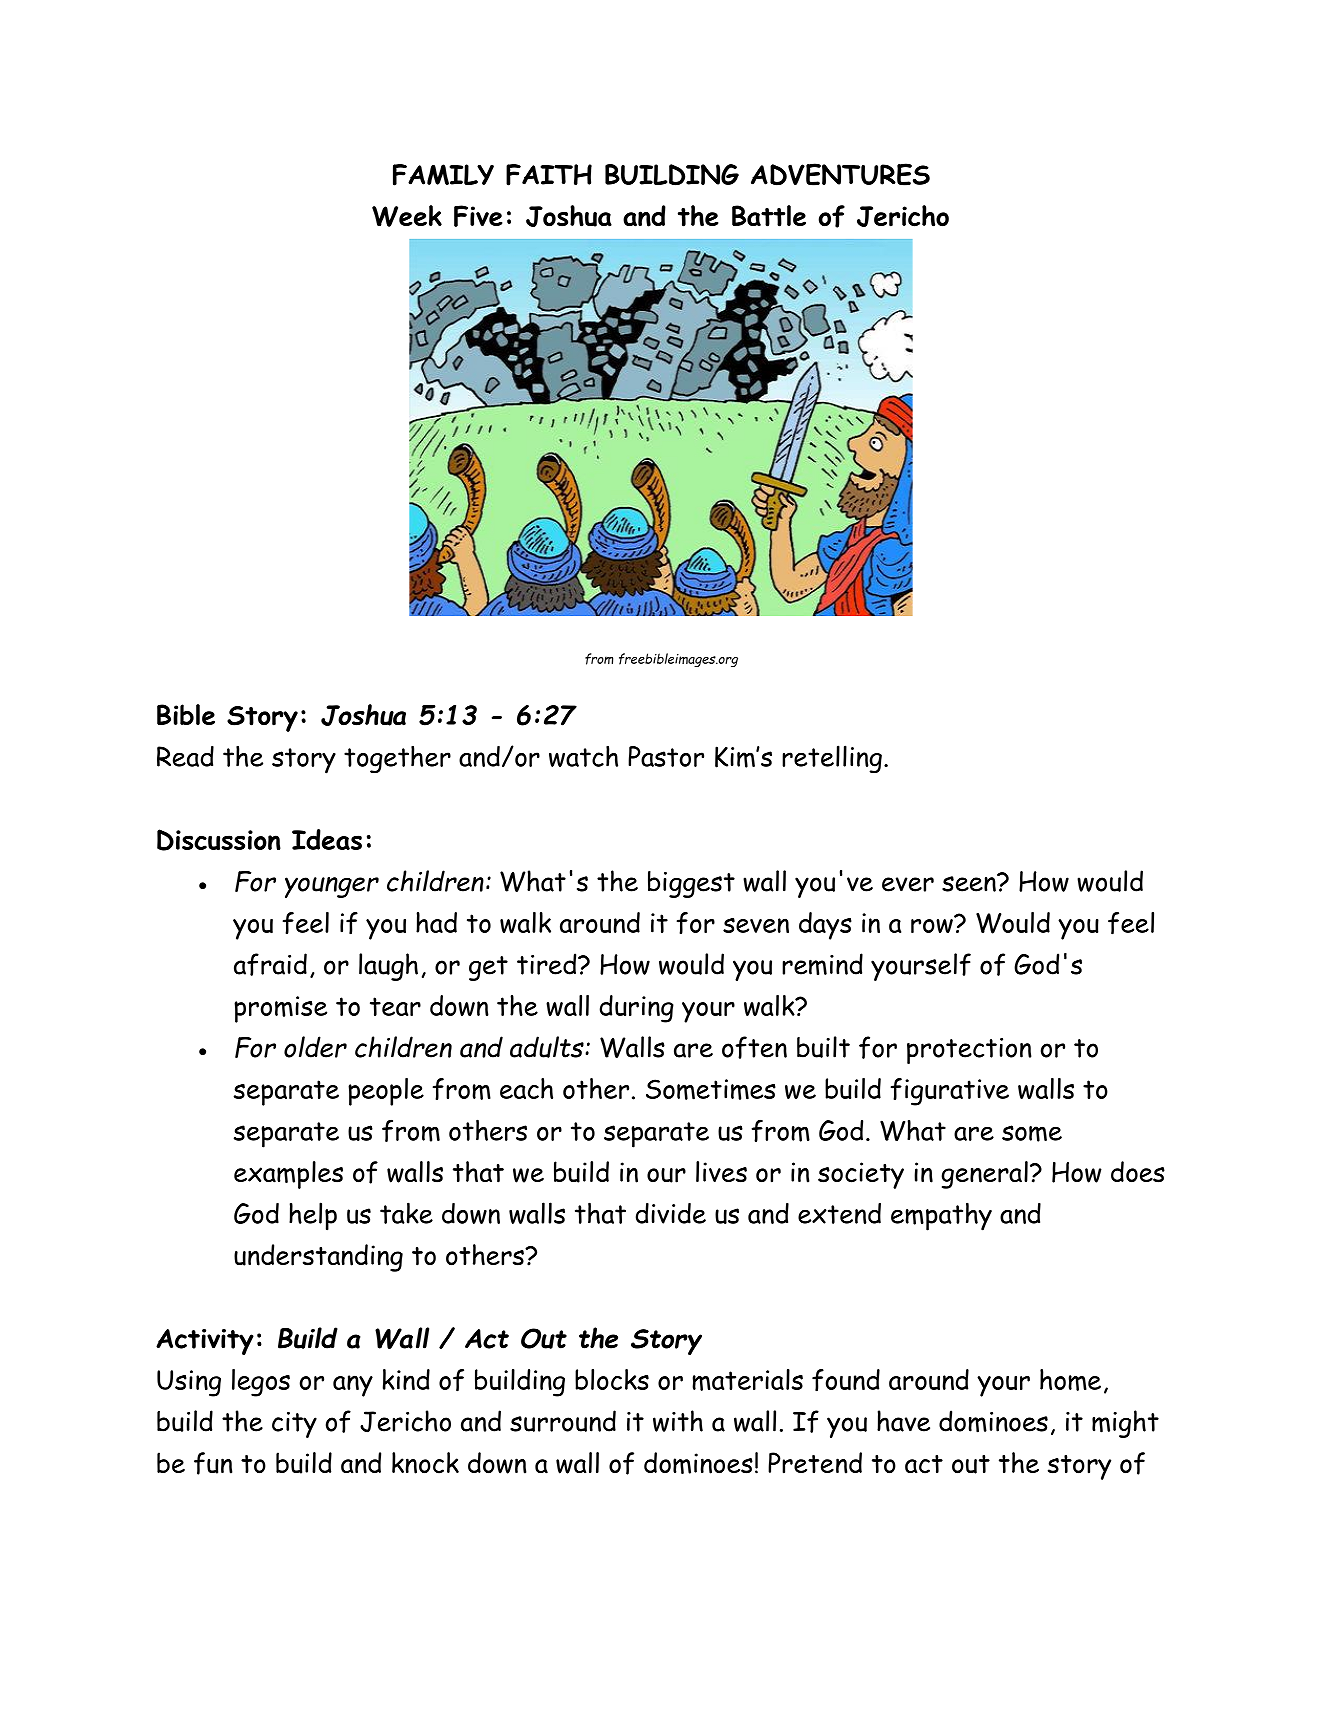 This screenshot has width=1322, height=1711. I want to click on with, so click(678, 1421).
